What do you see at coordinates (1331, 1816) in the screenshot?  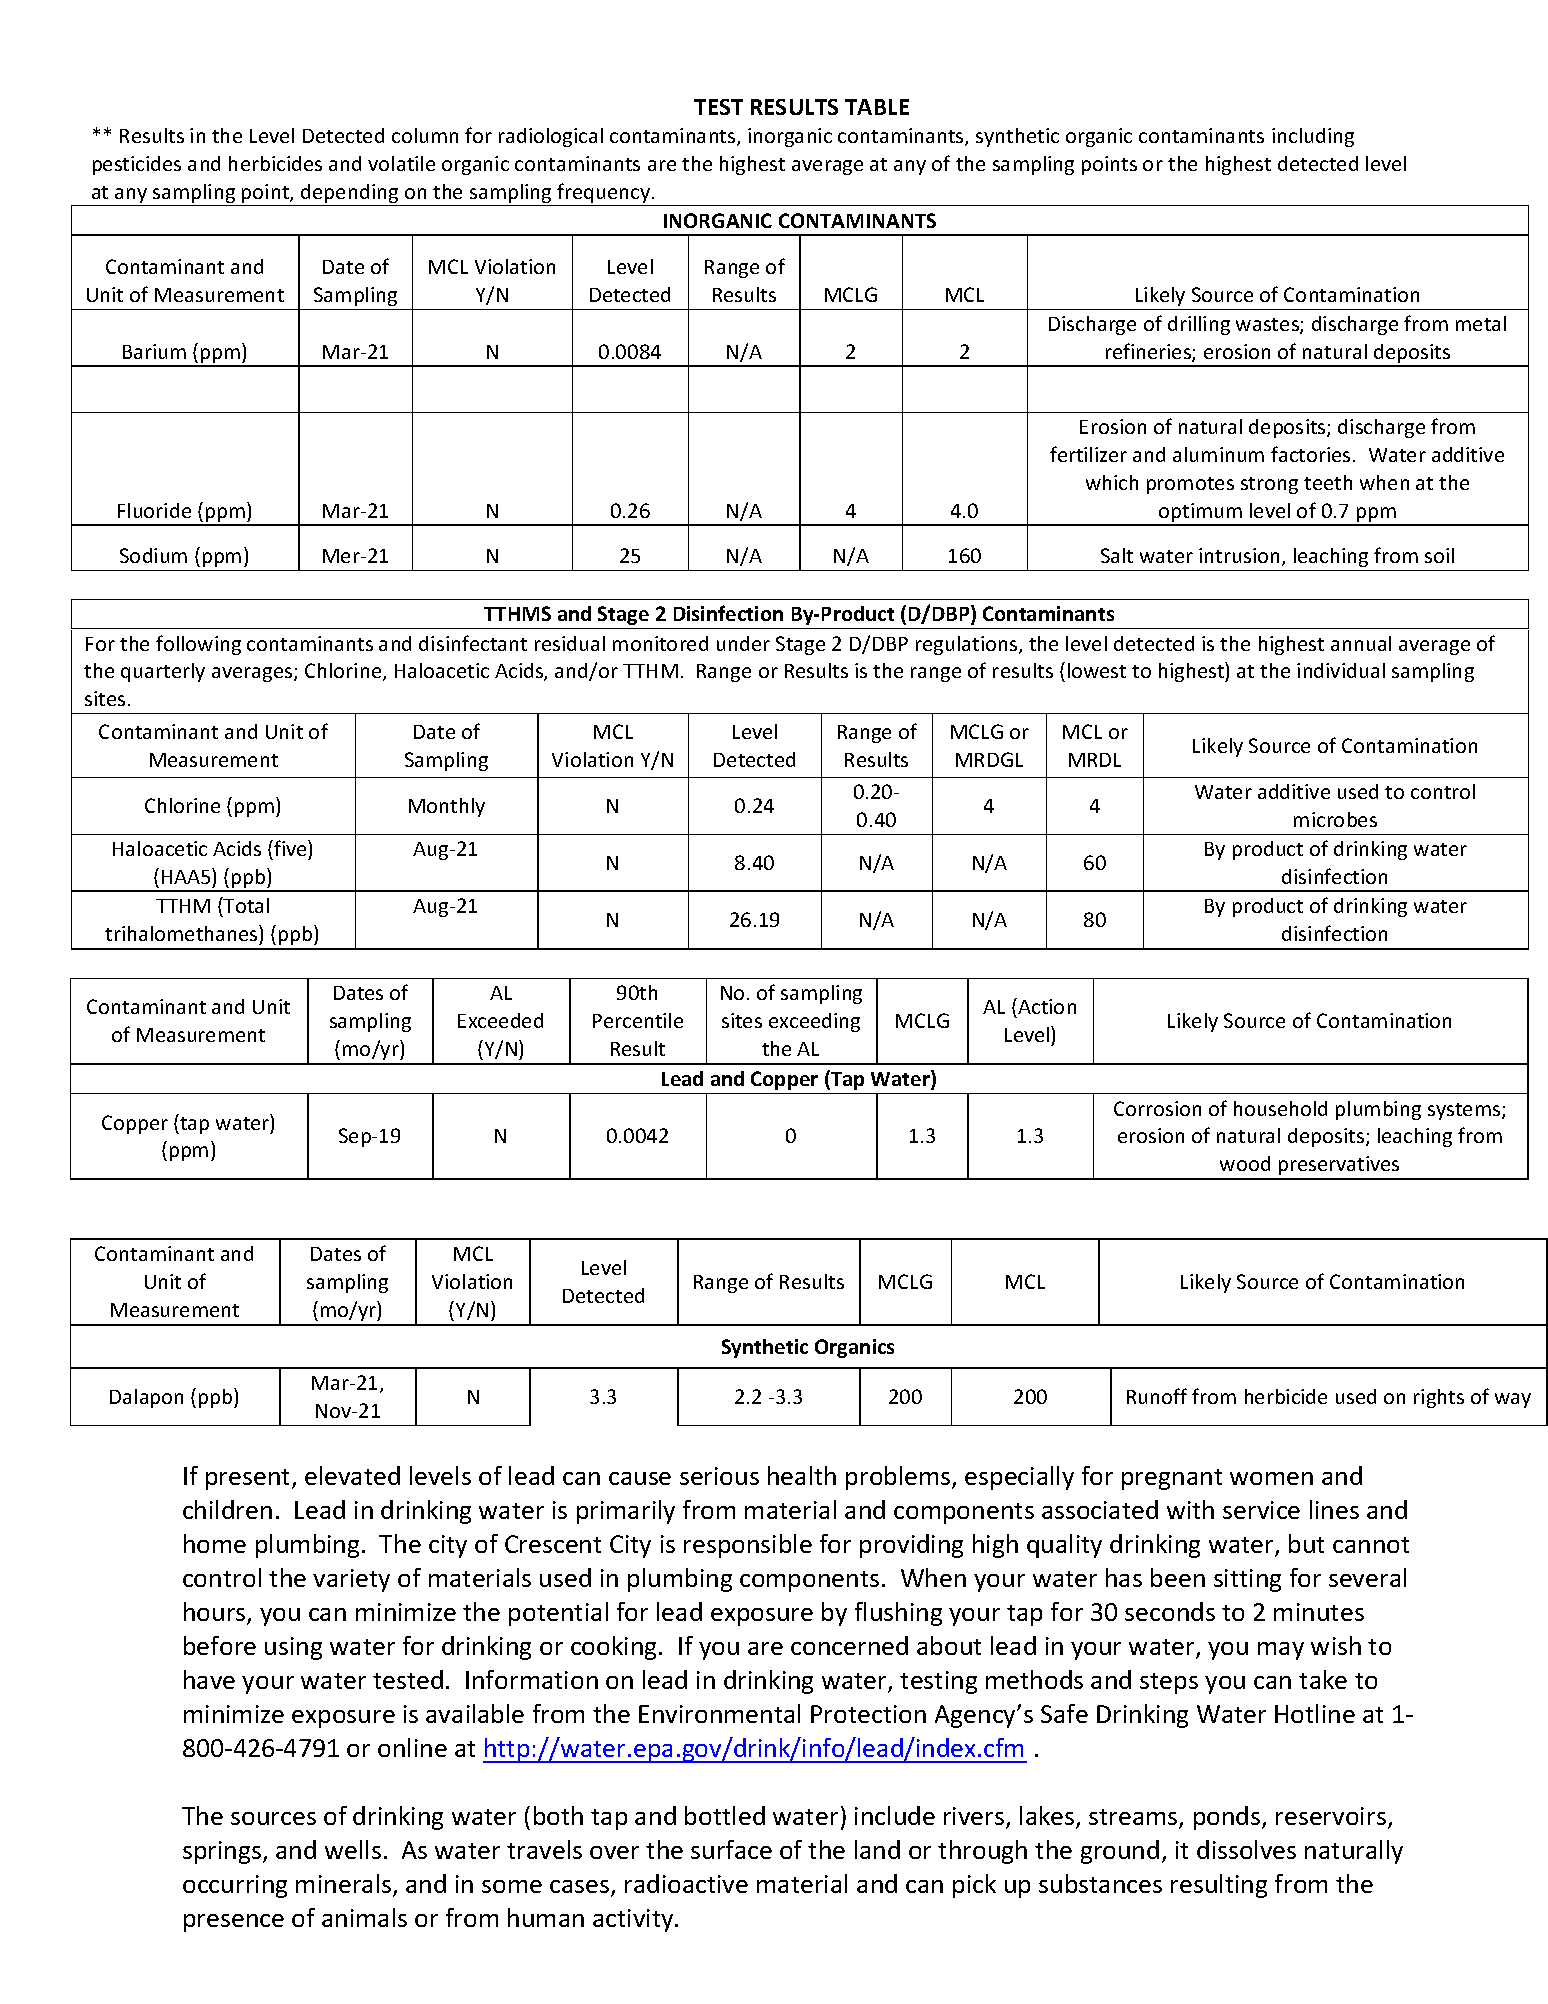 I see `reservoirs` at bounding box center [1331, 1816].
